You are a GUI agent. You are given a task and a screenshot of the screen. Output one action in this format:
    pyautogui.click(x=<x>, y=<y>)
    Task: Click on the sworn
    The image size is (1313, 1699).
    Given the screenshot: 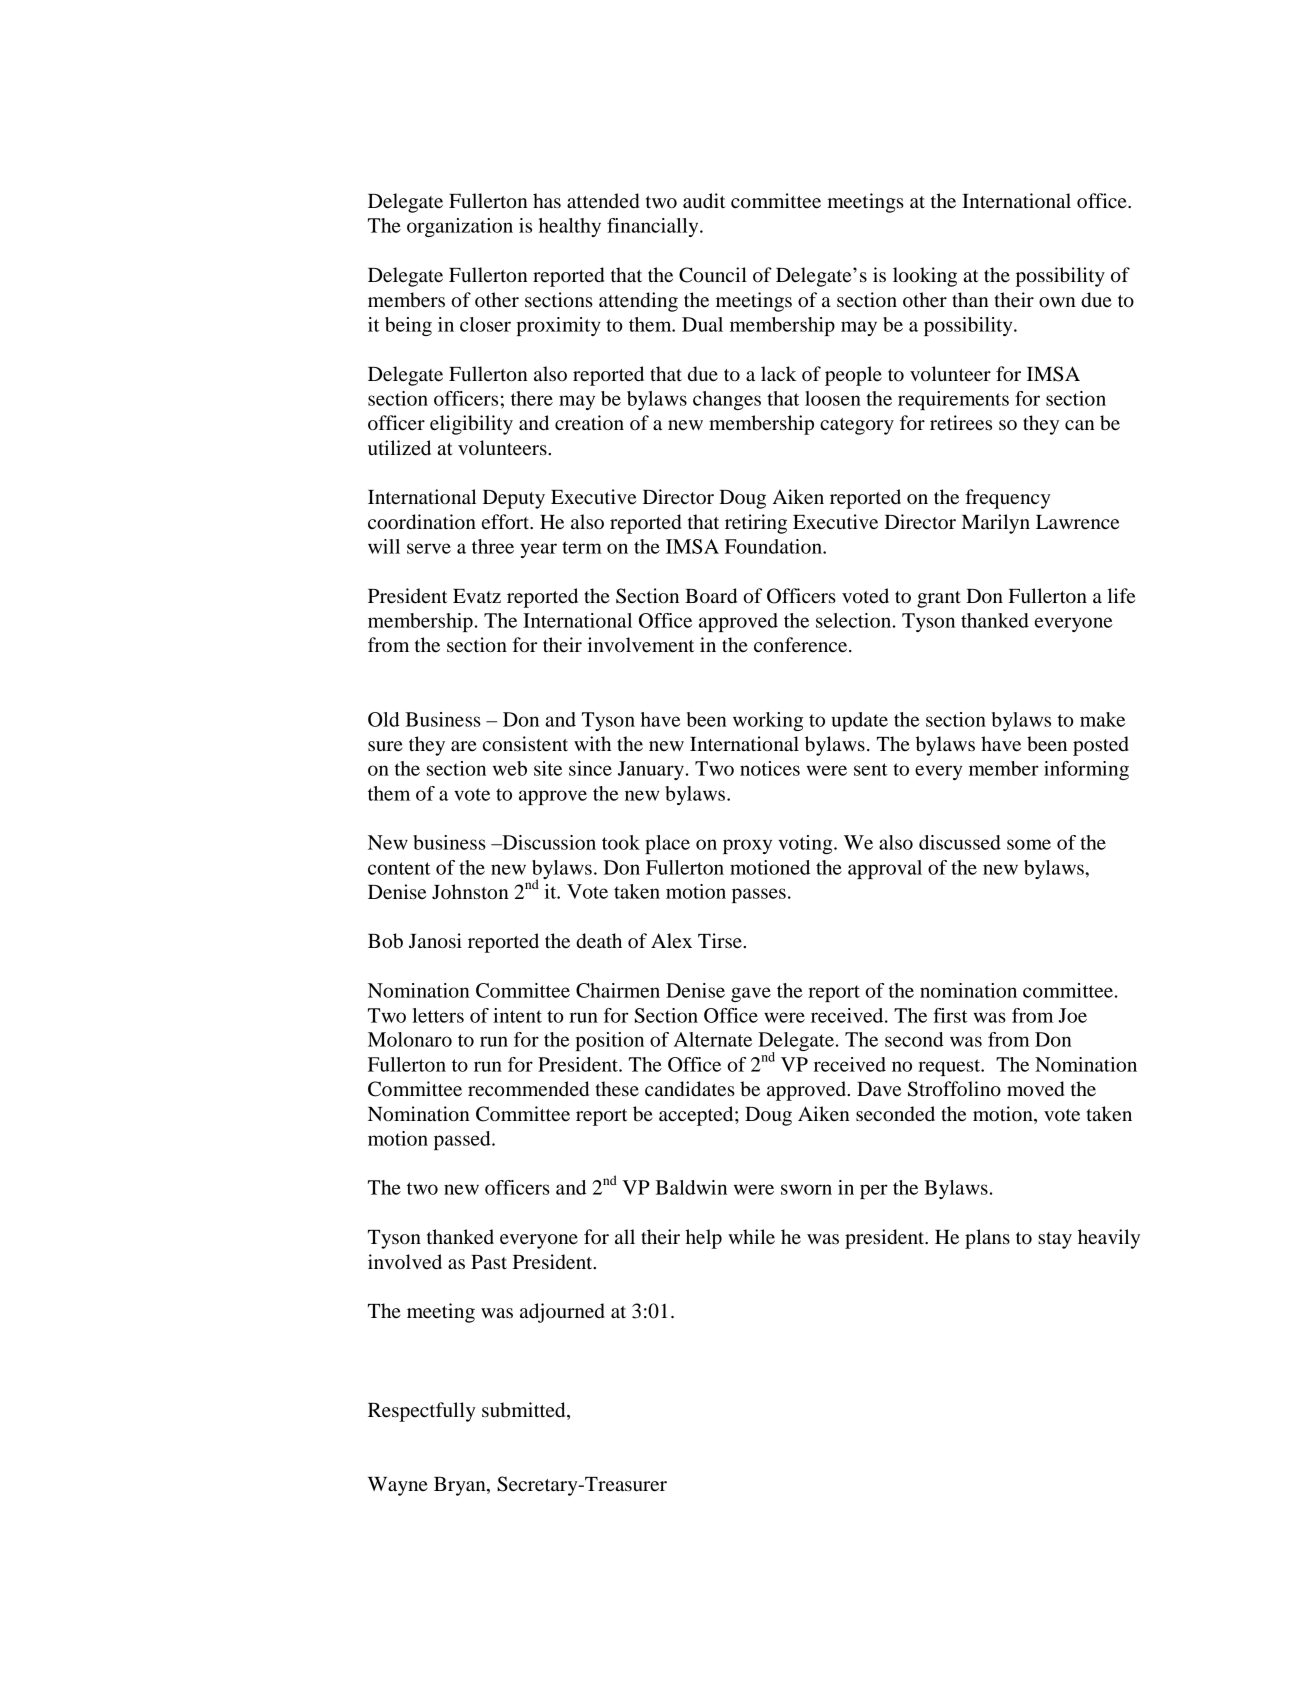 What is the action you would take?
    pyautogui.click(x=806, y=1189)
